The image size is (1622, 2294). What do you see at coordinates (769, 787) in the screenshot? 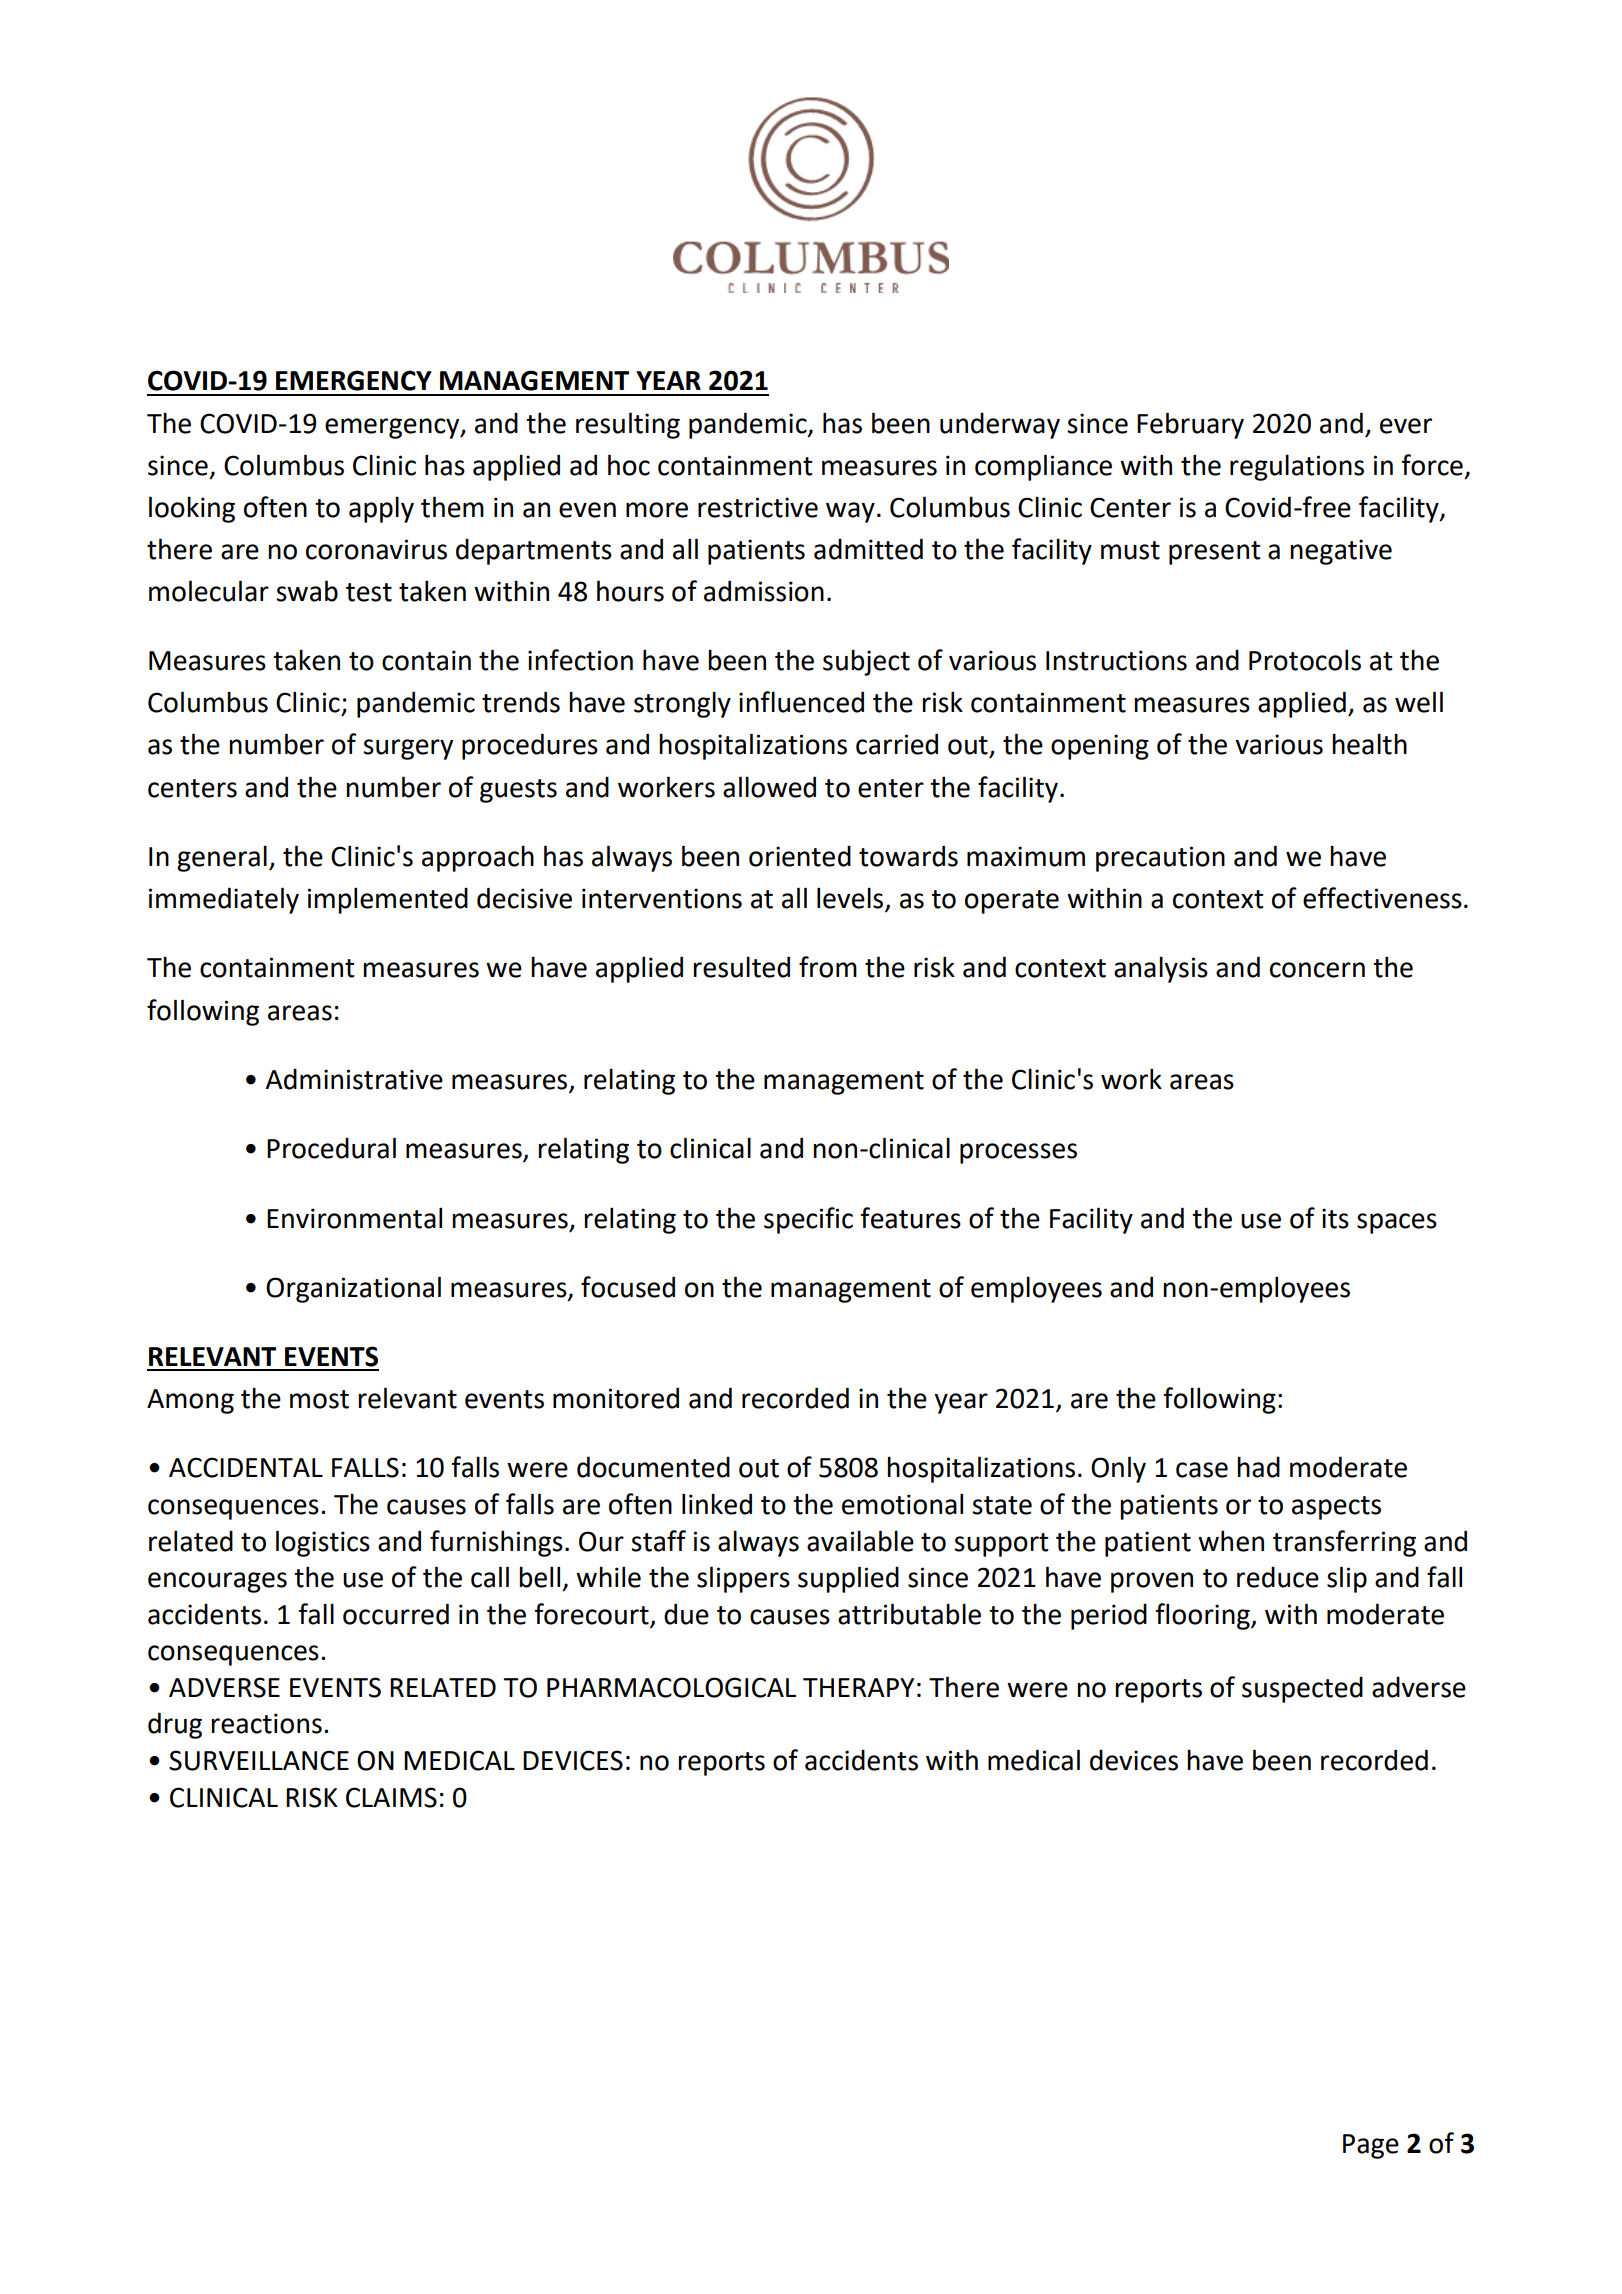
I see `allowed` at bounding box center [769, 787].
